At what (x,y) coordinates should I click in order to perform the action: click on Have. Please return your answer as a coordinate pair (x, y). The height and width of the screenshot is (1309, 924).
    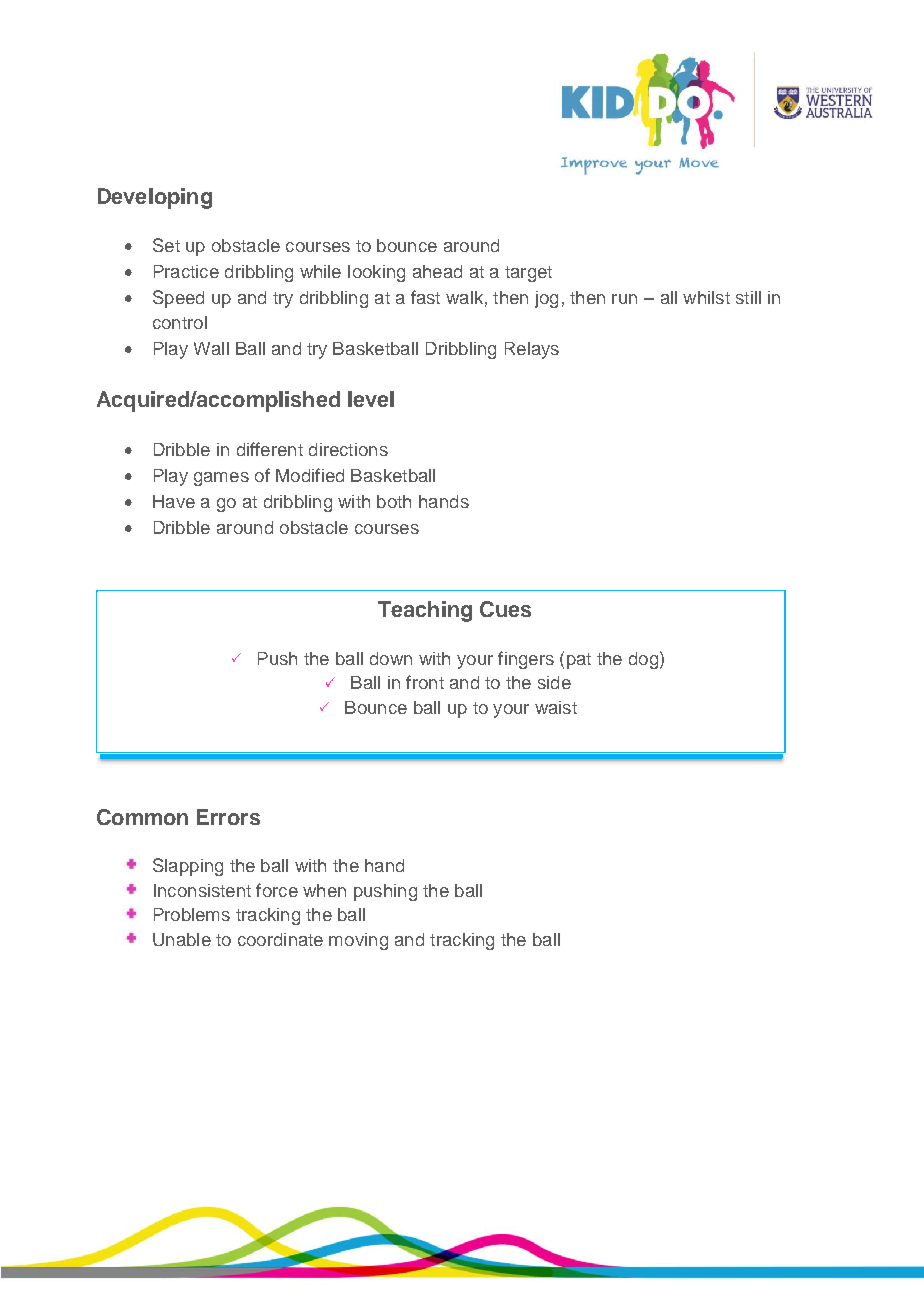
    Looking at the image, I should click on (174, 501).
